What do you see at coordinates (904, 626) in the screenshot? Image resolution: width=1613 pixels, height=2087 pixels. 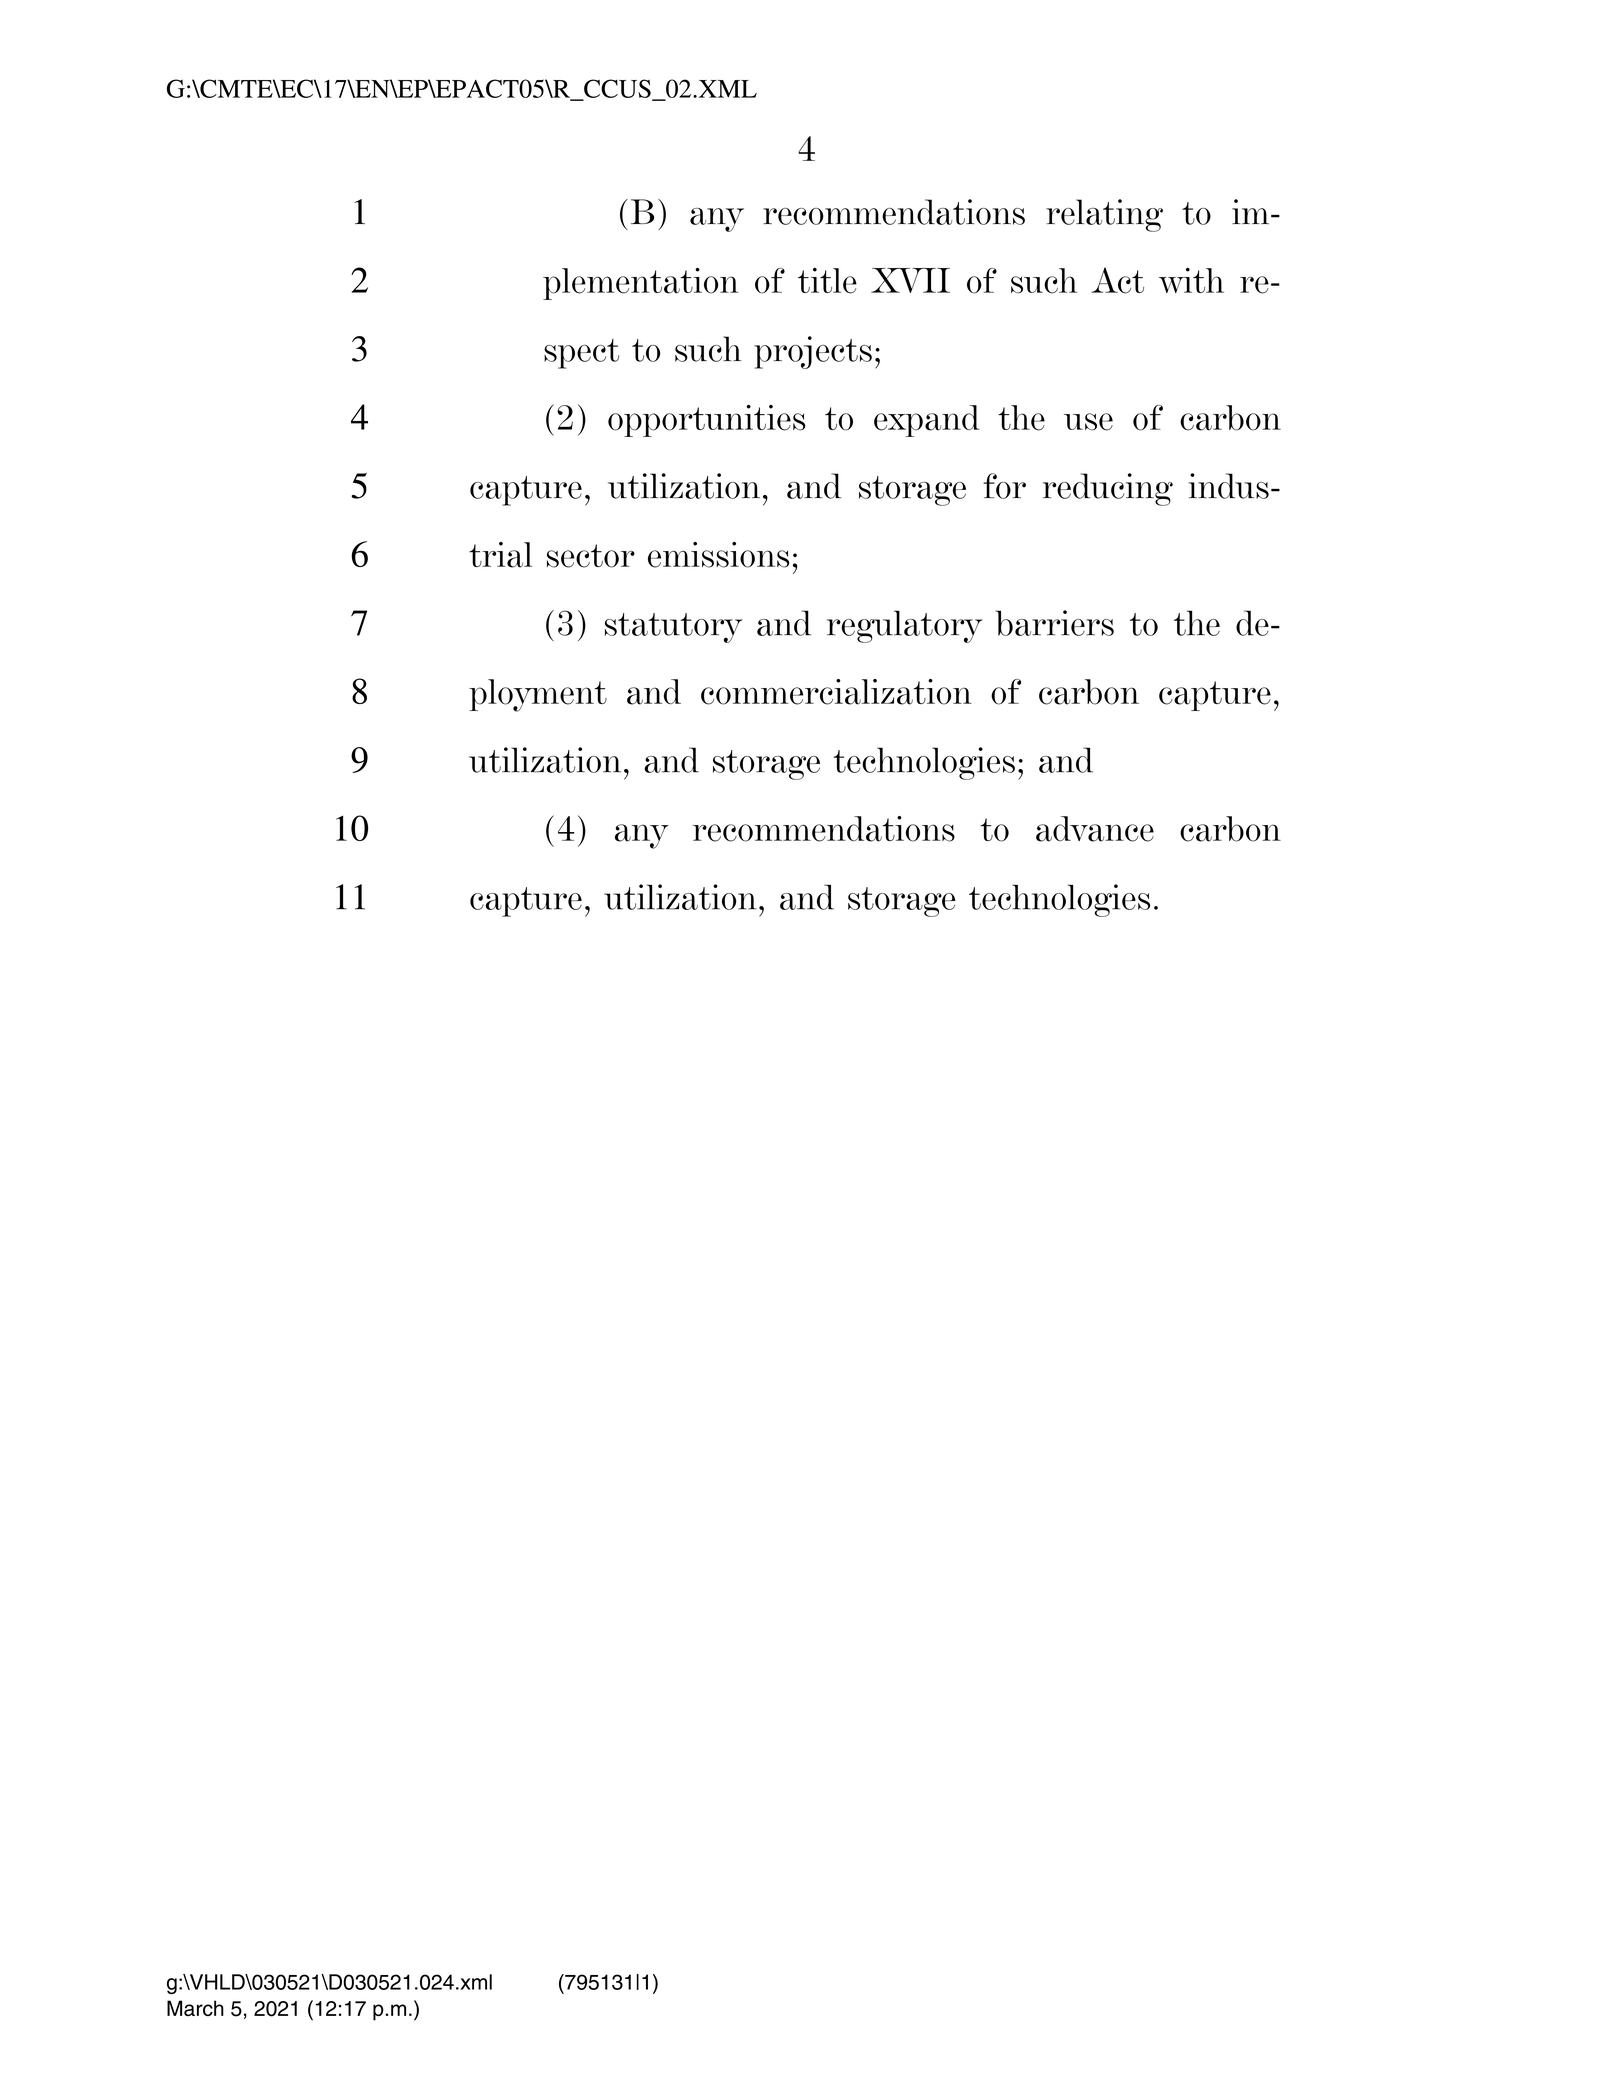 I see `regulatory` at bounding box center [904, 626].
